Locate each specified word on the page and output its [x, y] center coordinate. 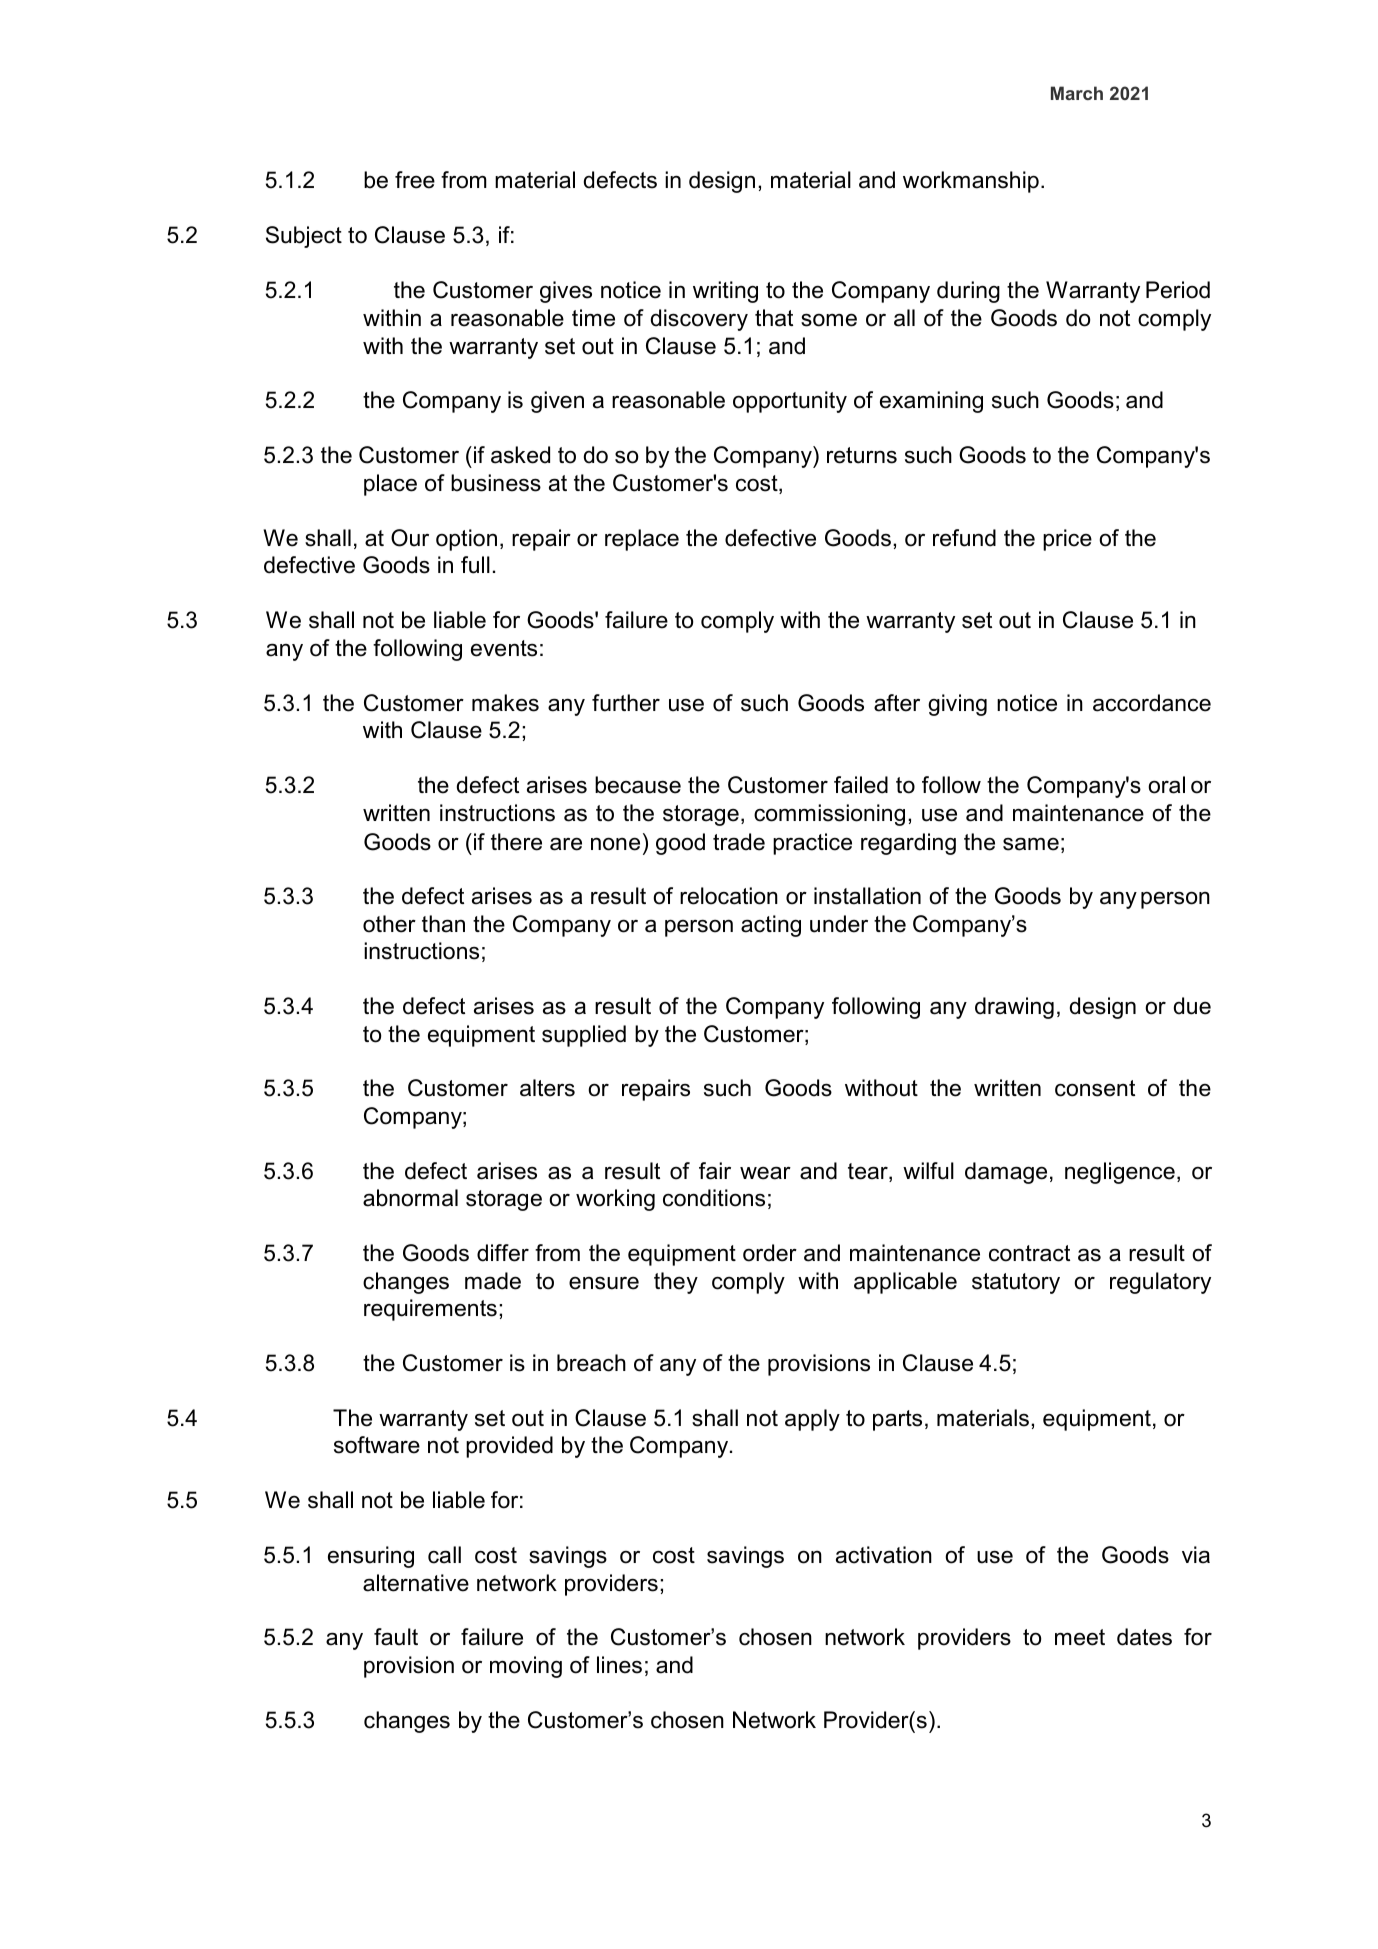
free [415, 180]
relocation [729, 896]
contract [1029, 1253]
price [1067, 540]
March [1077, 93]
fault [396, 1637]
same [1031, 844]
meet [1080, 1637]
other [389, 924]
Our [410, 538]
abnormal [410, 1198]
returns [862, 455]
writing [725, 292]
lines [619, 1665]
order [770, 1253]
